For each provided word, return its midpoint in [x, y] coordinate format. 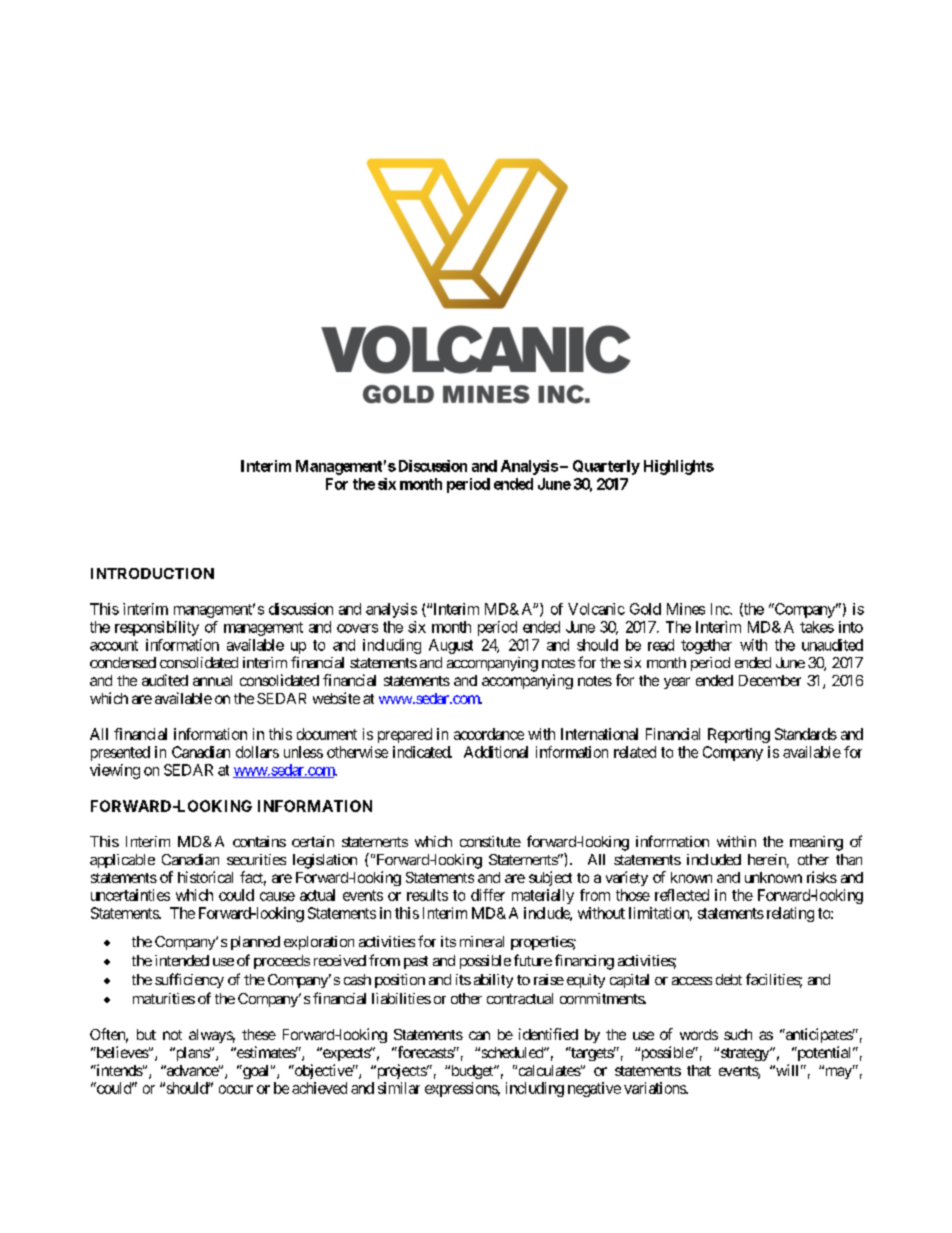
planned [255, 943]
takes [817, 627]
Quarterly [606, 467]
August [451, 646]
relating [790, 914]
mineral [482, 941]
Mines [686, 609]
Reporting [739, 735]
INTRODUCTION [152, 573]
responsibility [157, 628]
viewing [115, 771]
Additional [496, 752]
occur [236, 1089]
